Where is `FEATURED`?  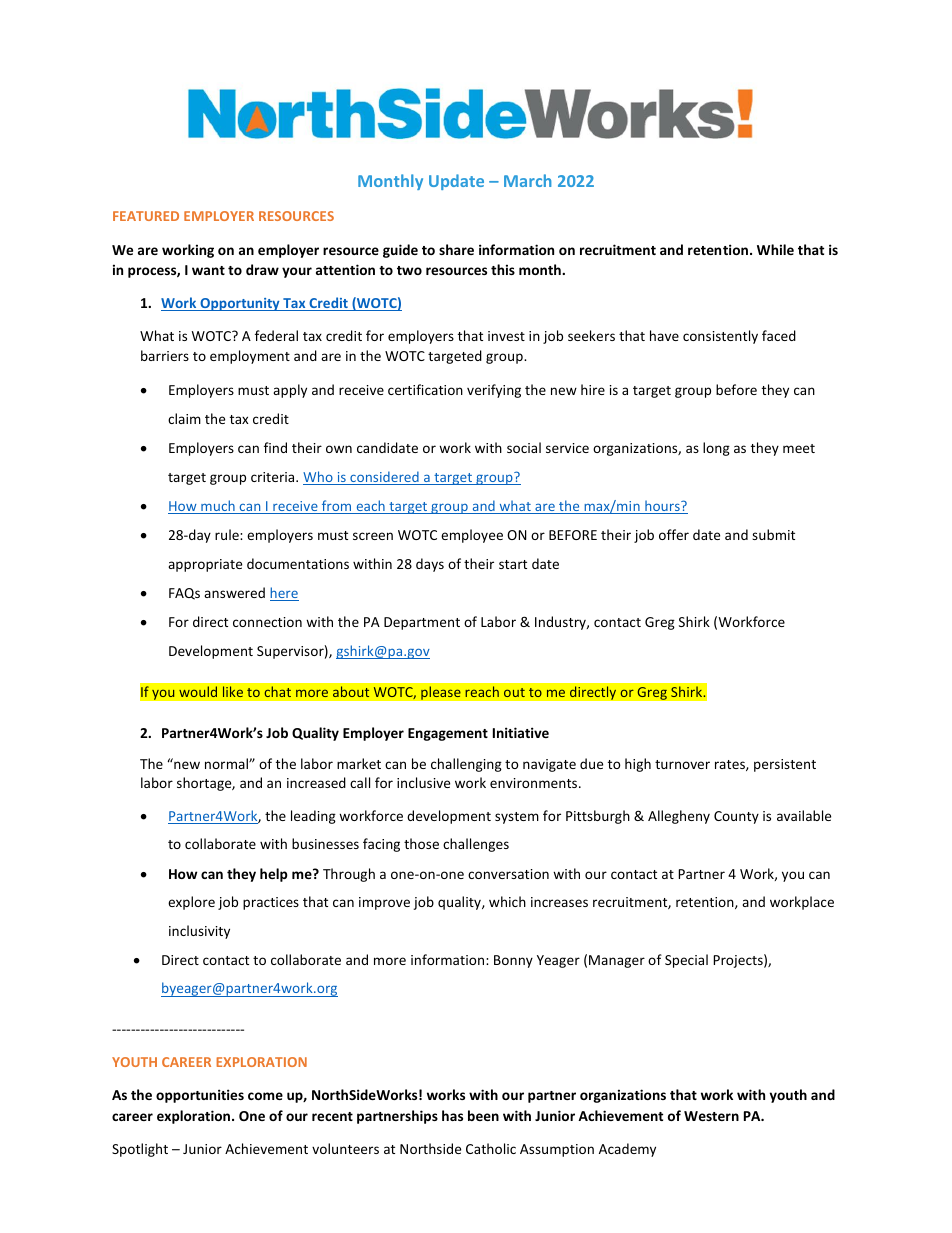 FEATURED is located at coordinates (146, 216).
